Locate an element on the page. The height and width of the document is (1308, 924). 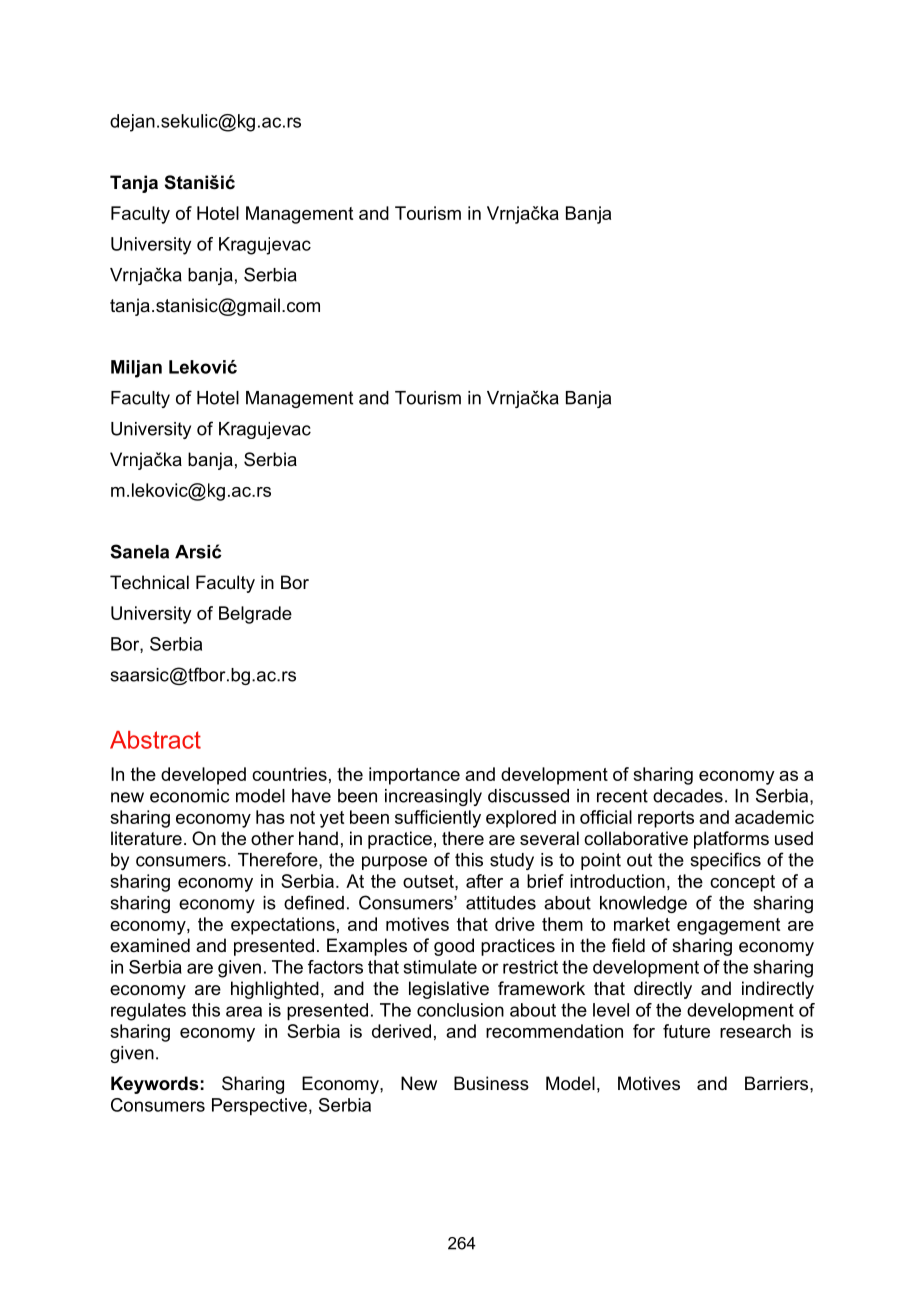
developed is located at coordinates (203, 776).
